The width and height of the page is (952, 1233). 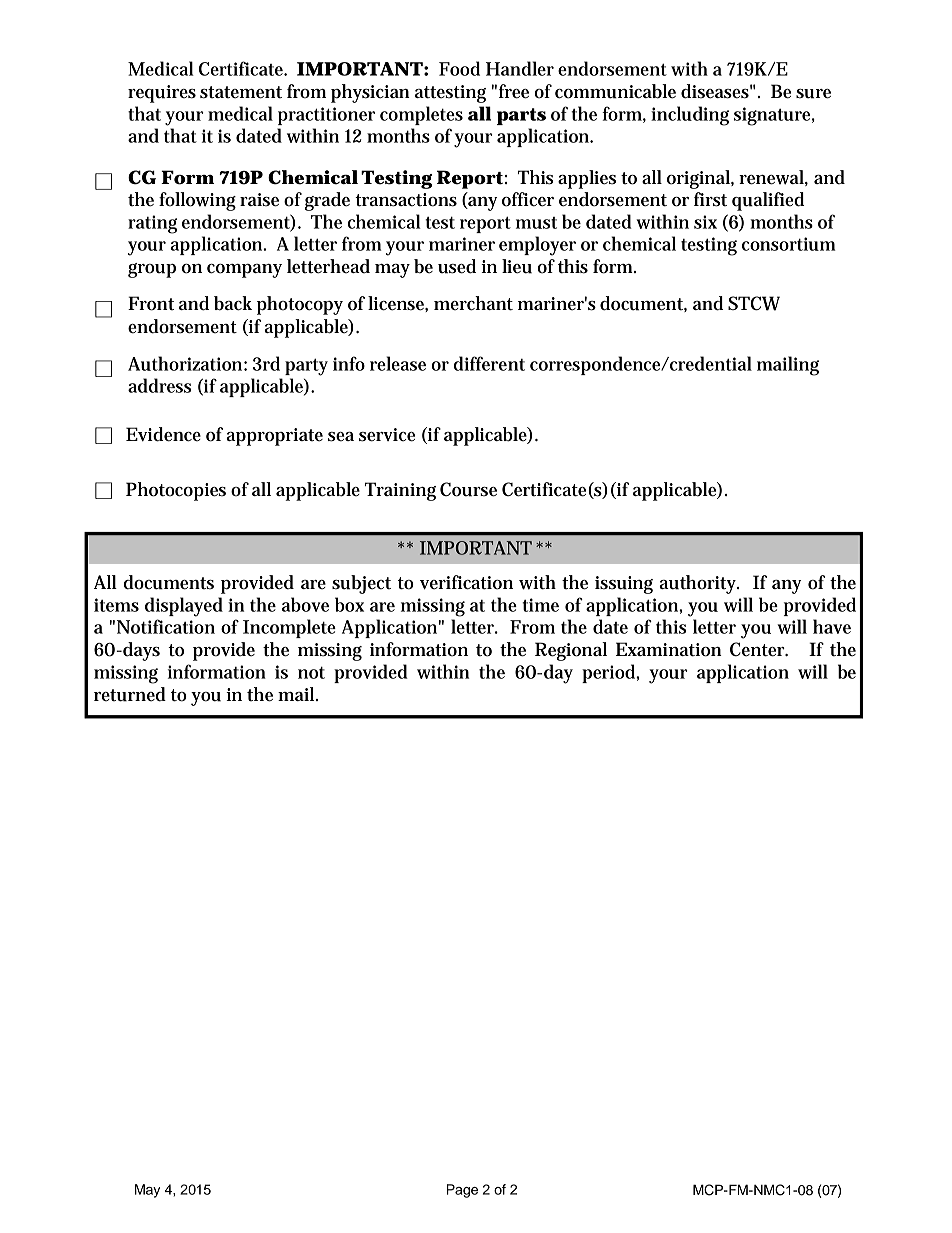 I want to click on free, so click(x=514, y=91).
